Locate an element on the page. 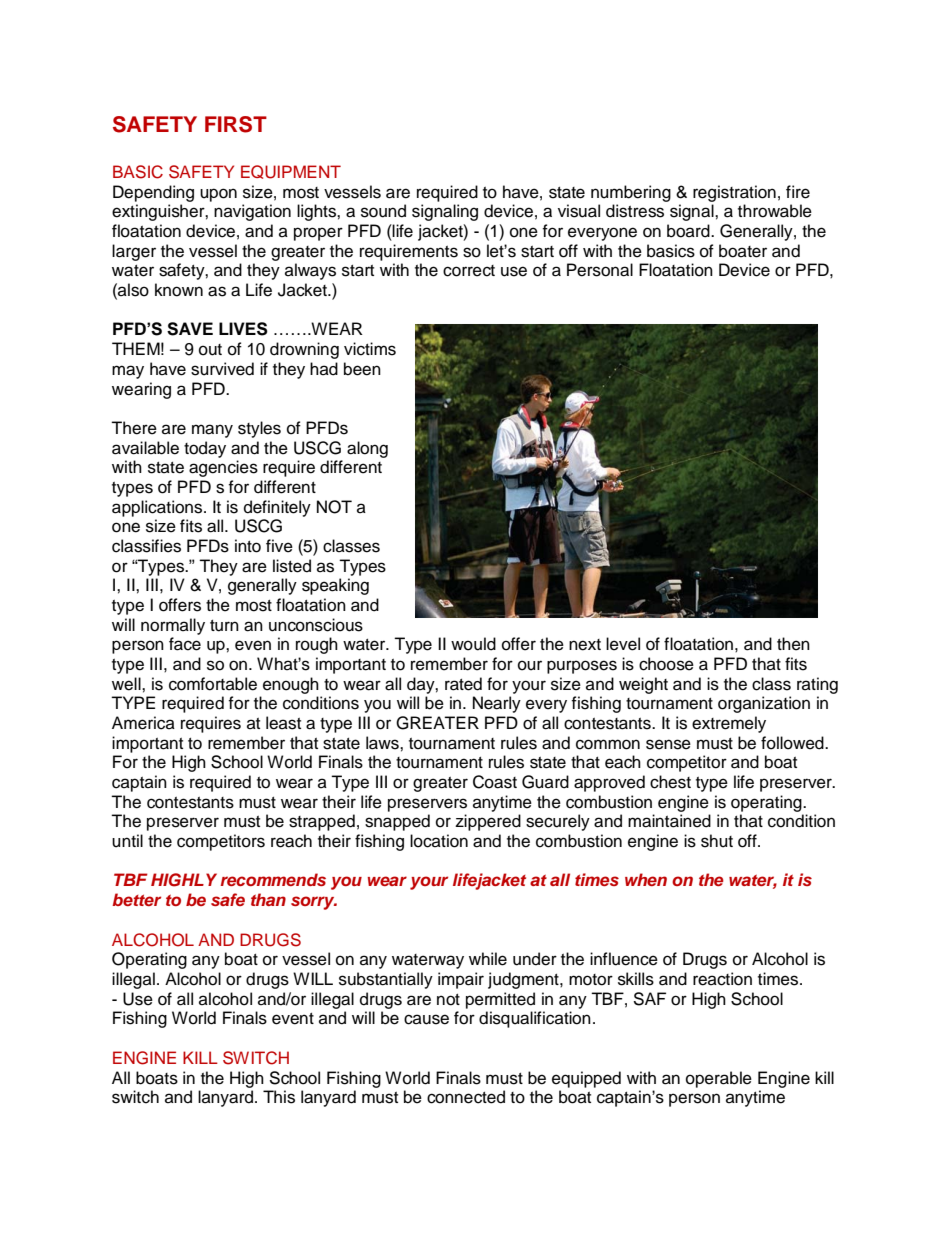  connected is located at coordinates (466, 1097).
